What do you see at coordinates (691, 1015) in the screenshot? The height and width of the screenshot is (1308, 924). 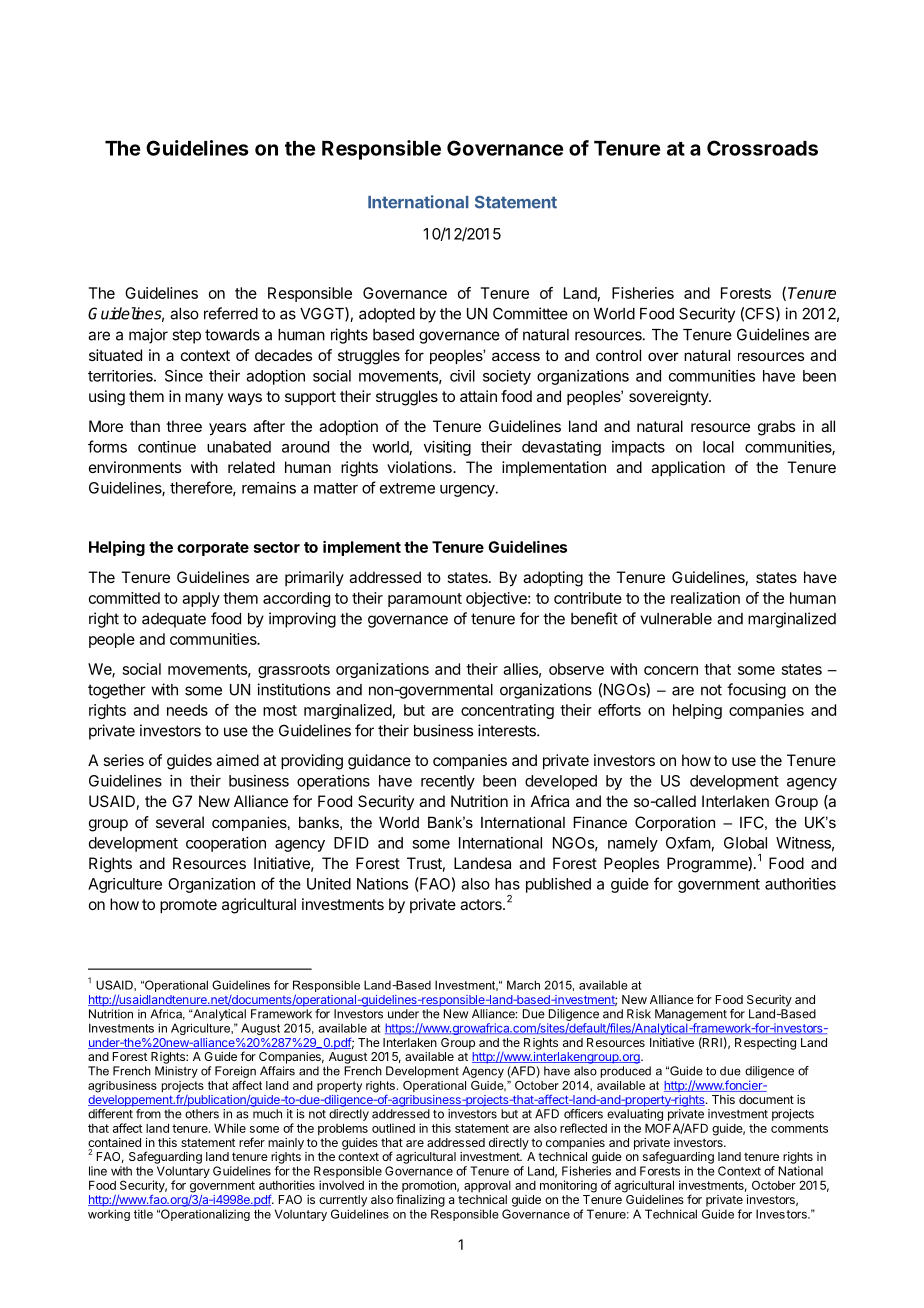 I see `Management` at bounding box center [691, 1015].
